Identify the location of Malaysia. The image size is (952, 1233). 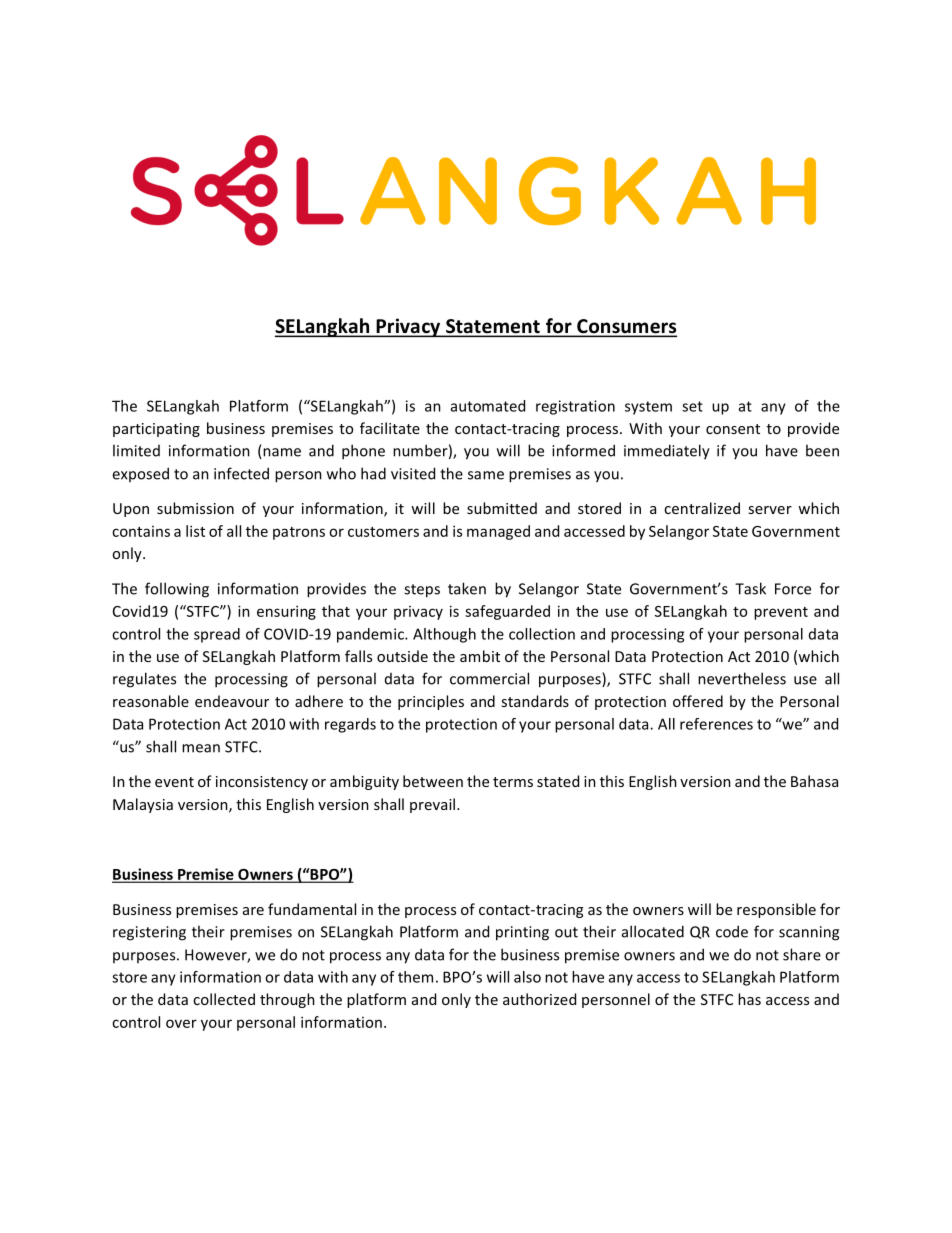
(143, 805).
